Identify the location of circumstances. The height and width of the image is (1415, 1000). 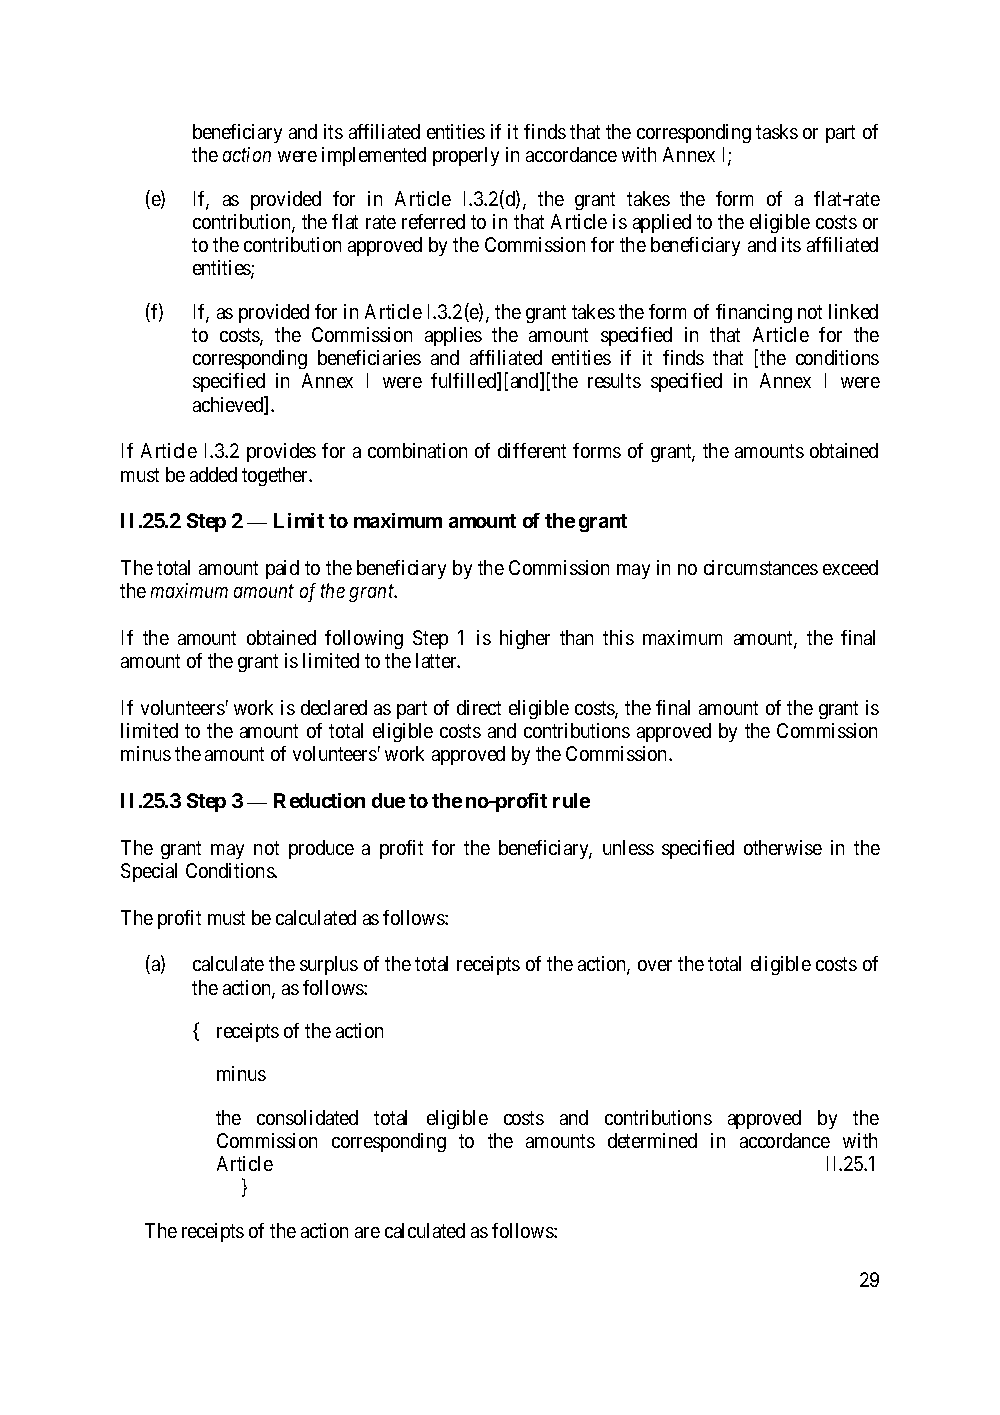
(761, 567).
